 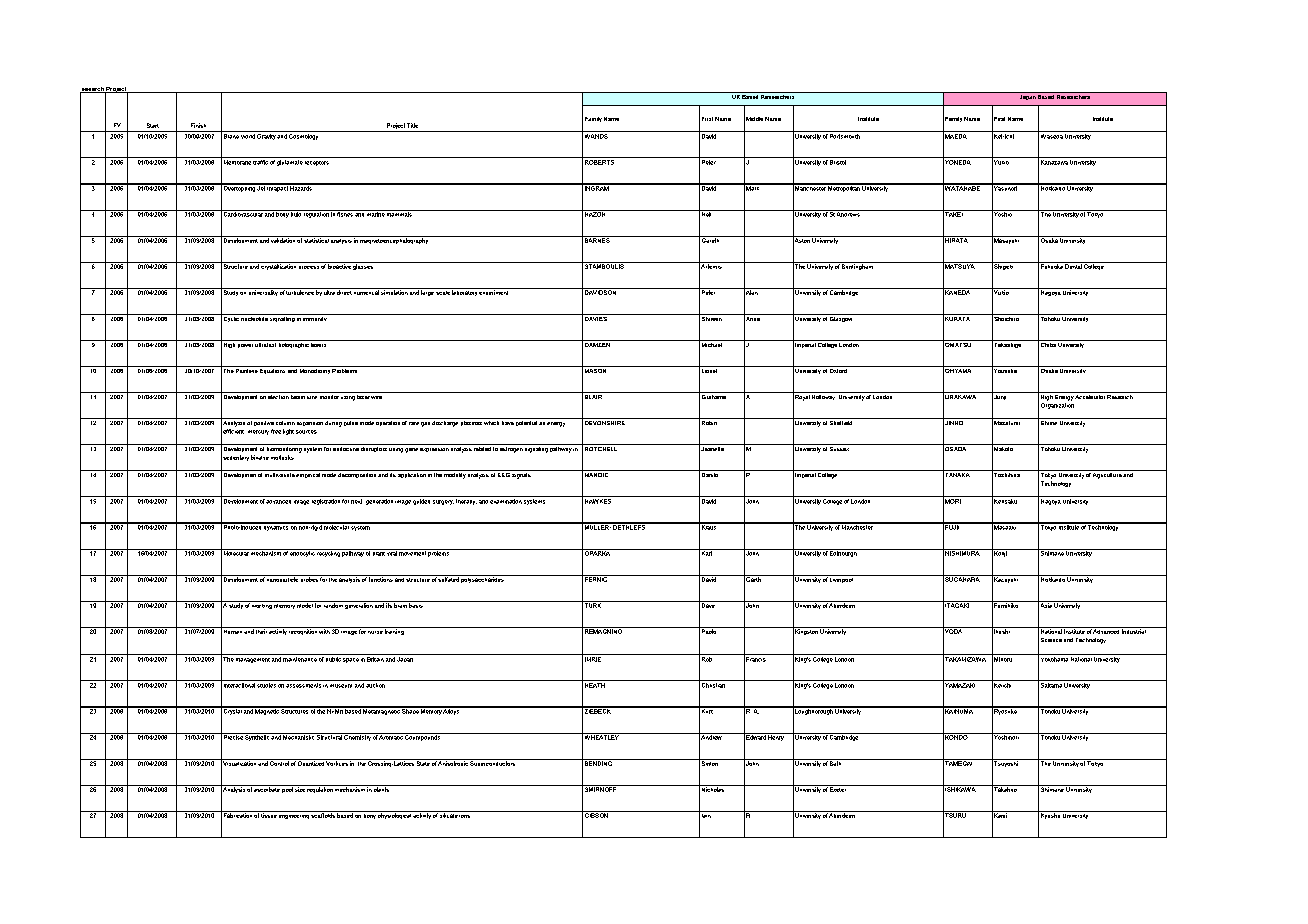 I want to click on INGRAM, so click(x=597, y=187).
